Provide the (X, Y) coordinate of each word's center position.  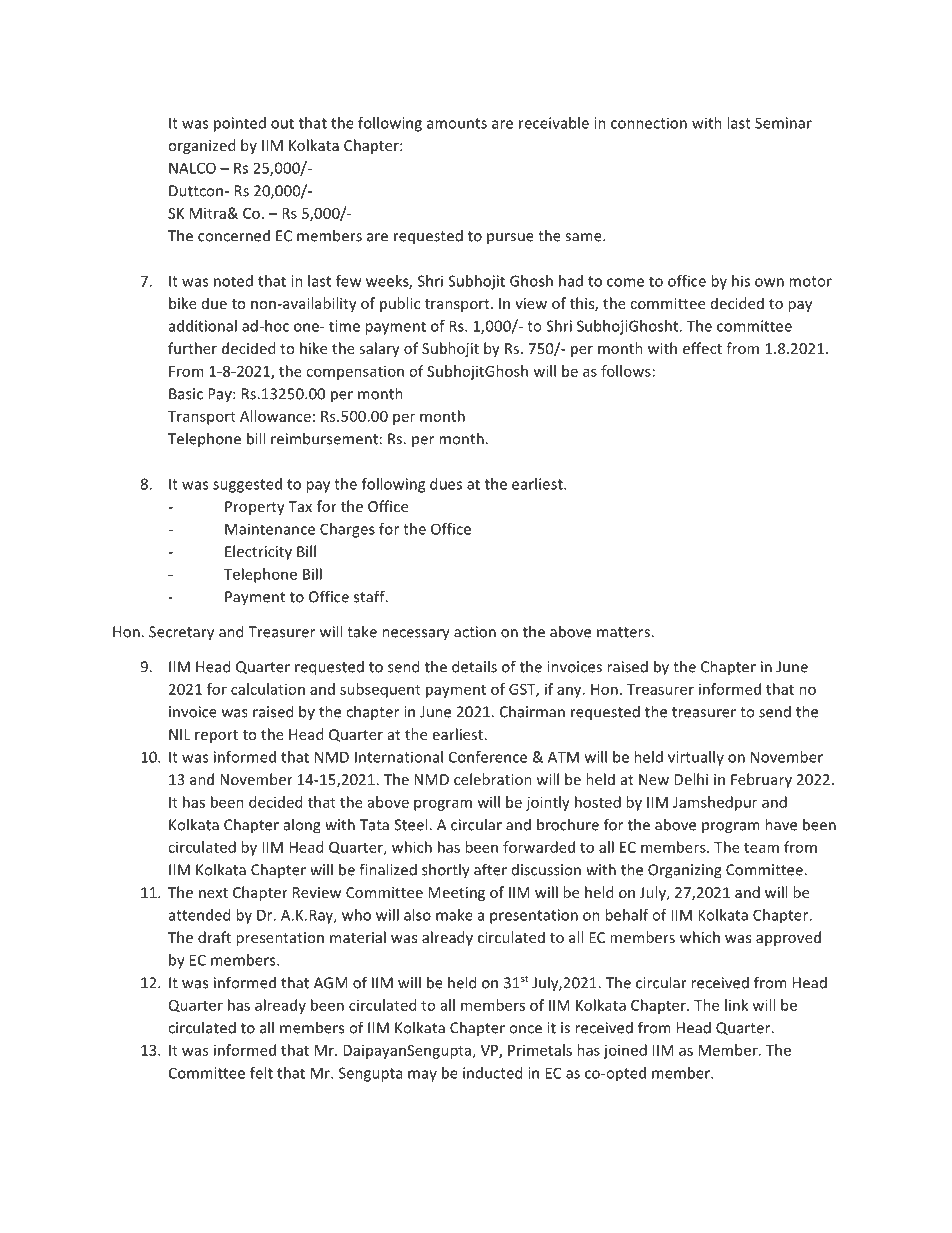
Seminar (783, 123)
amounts (457, 123)
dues (446, 484)
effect (702, 348)
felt (261, 1073)
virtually (696, 758)
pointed (240, 124)
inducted (492, 1073)
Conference (488, 757)
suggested (247, 485)
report (216, 736)
